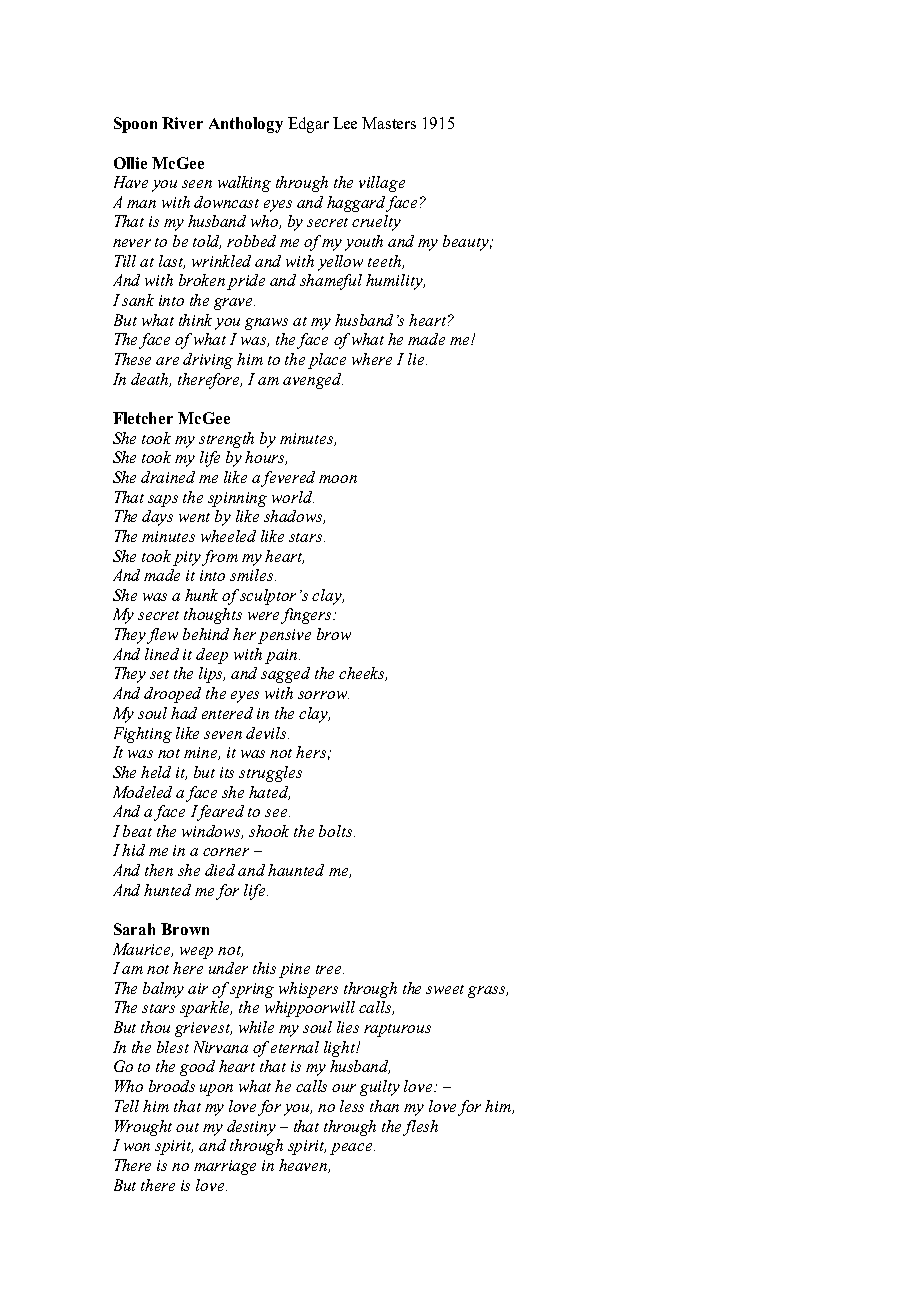  I want to click on Edgar, so click(308, 125).
